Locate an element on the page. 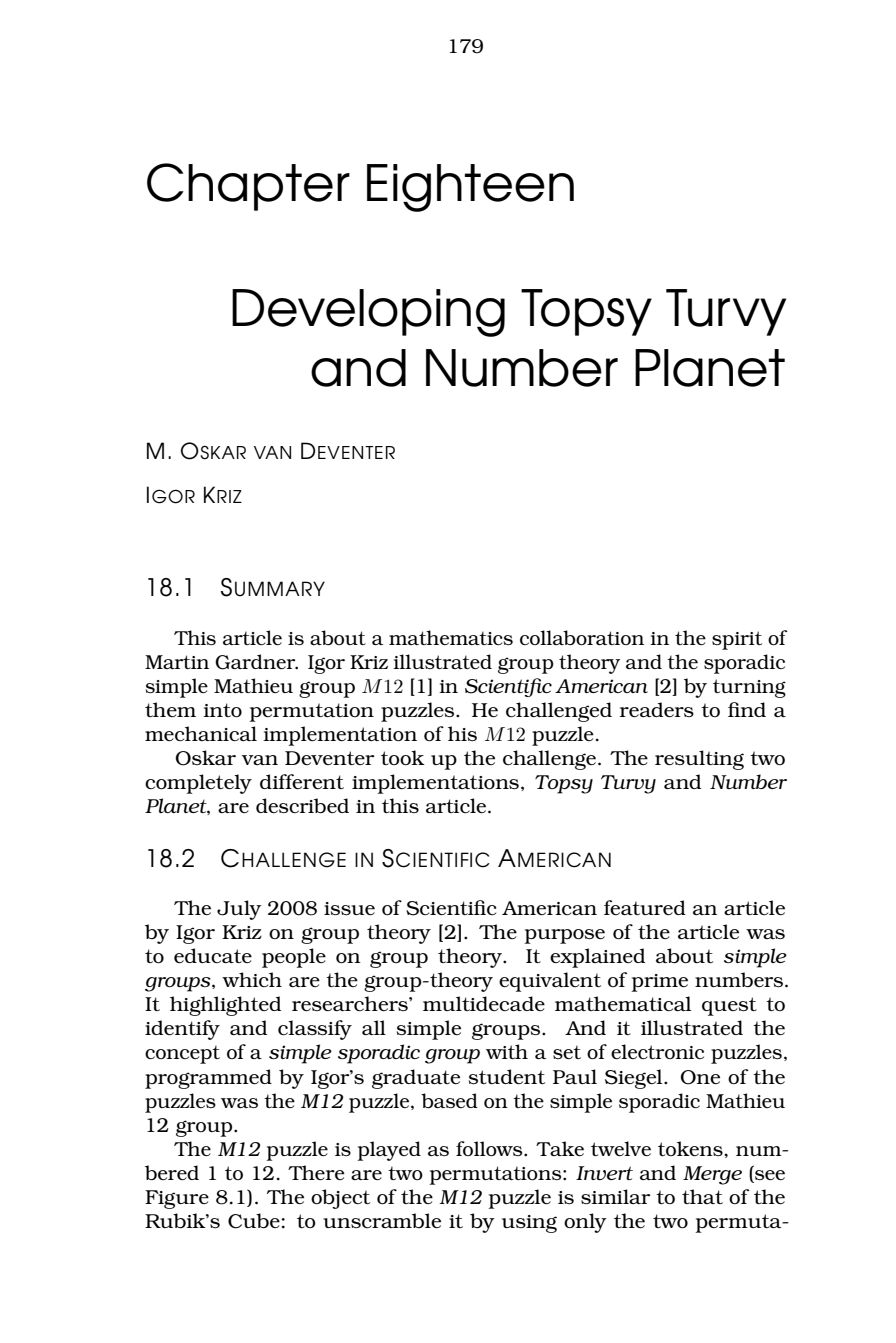  Developing is located at coordinates (368, 313).
